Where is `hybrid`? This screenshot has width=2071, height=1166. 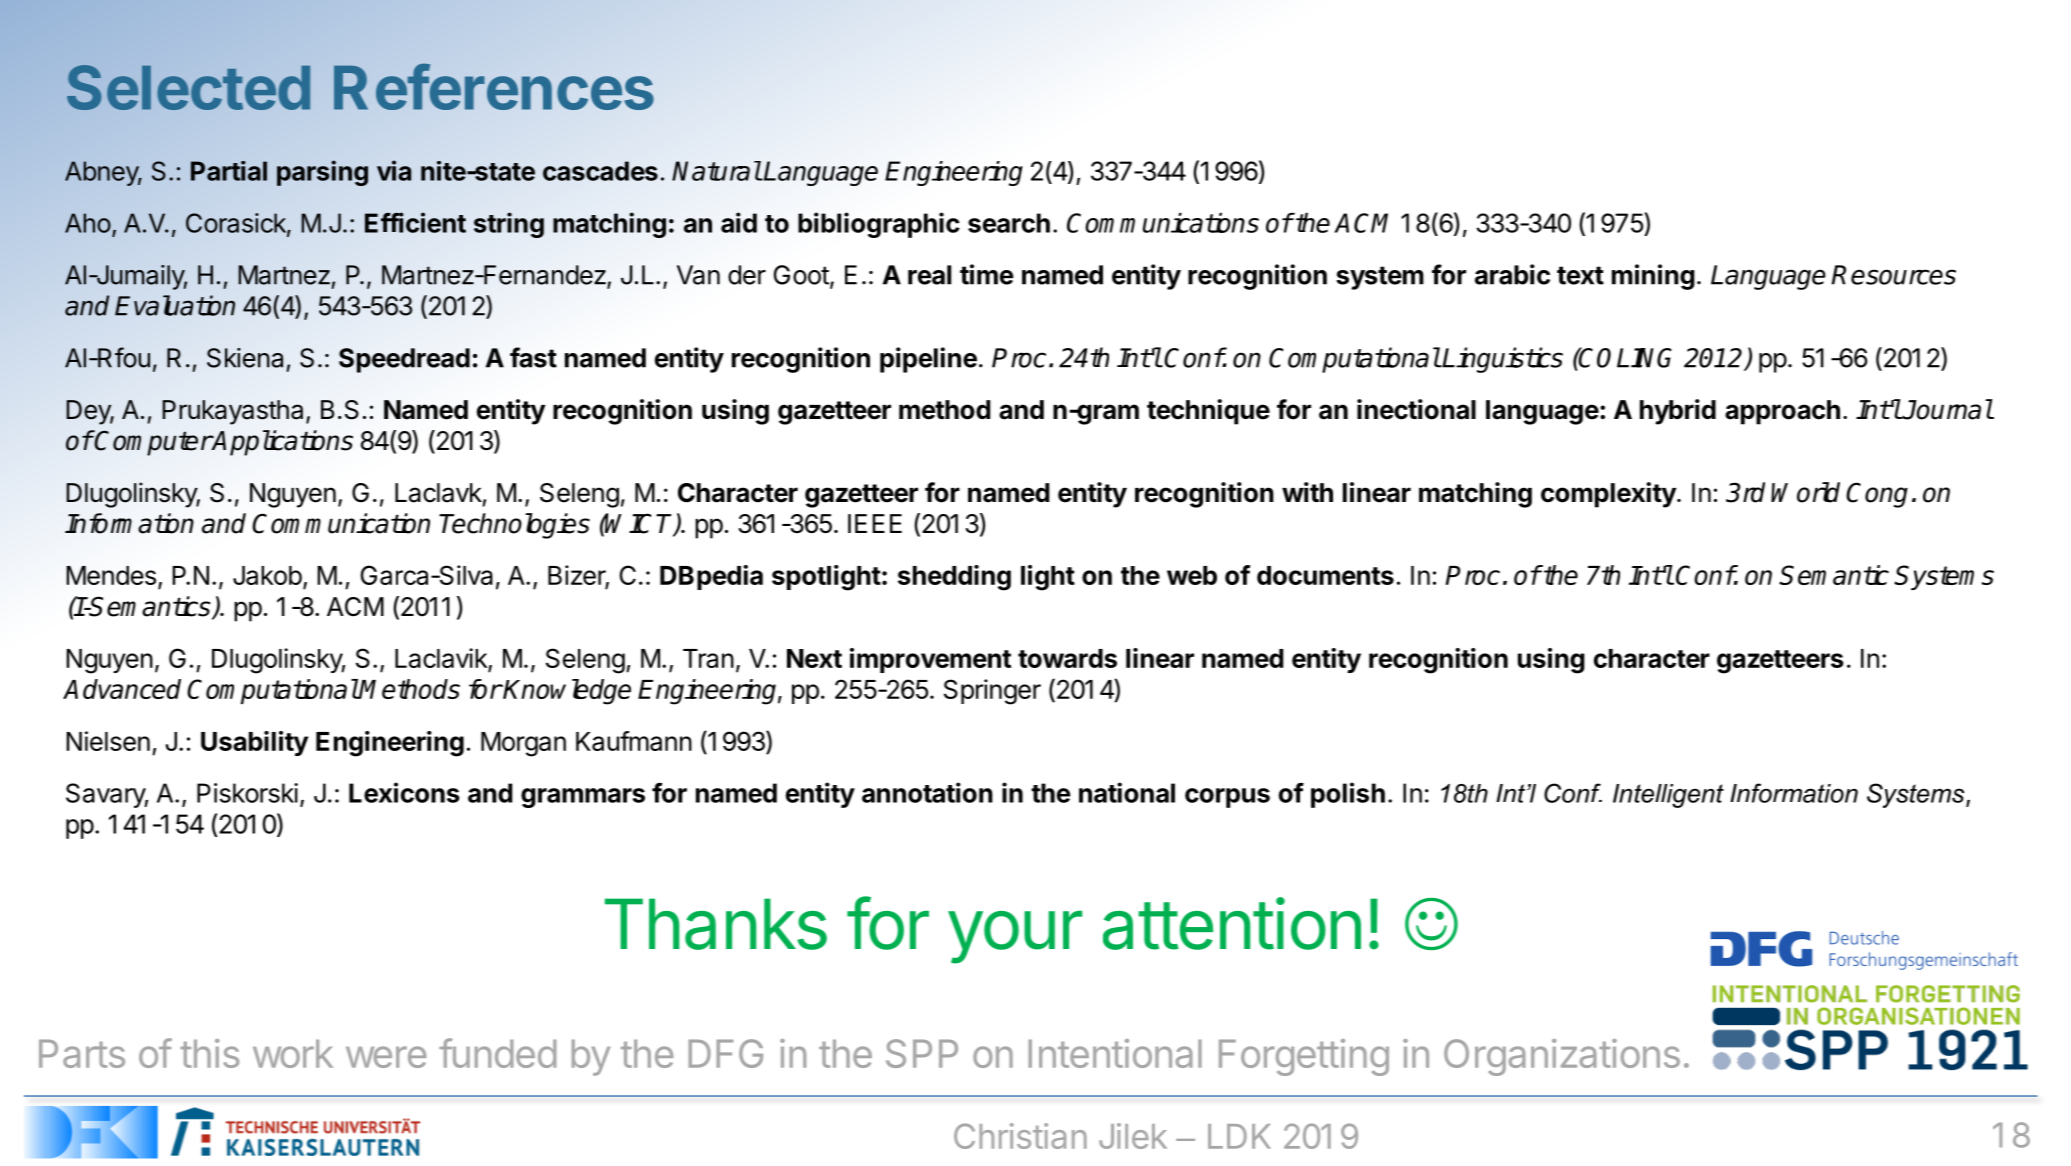 hybrid is located at coordinates (1678, 412).
